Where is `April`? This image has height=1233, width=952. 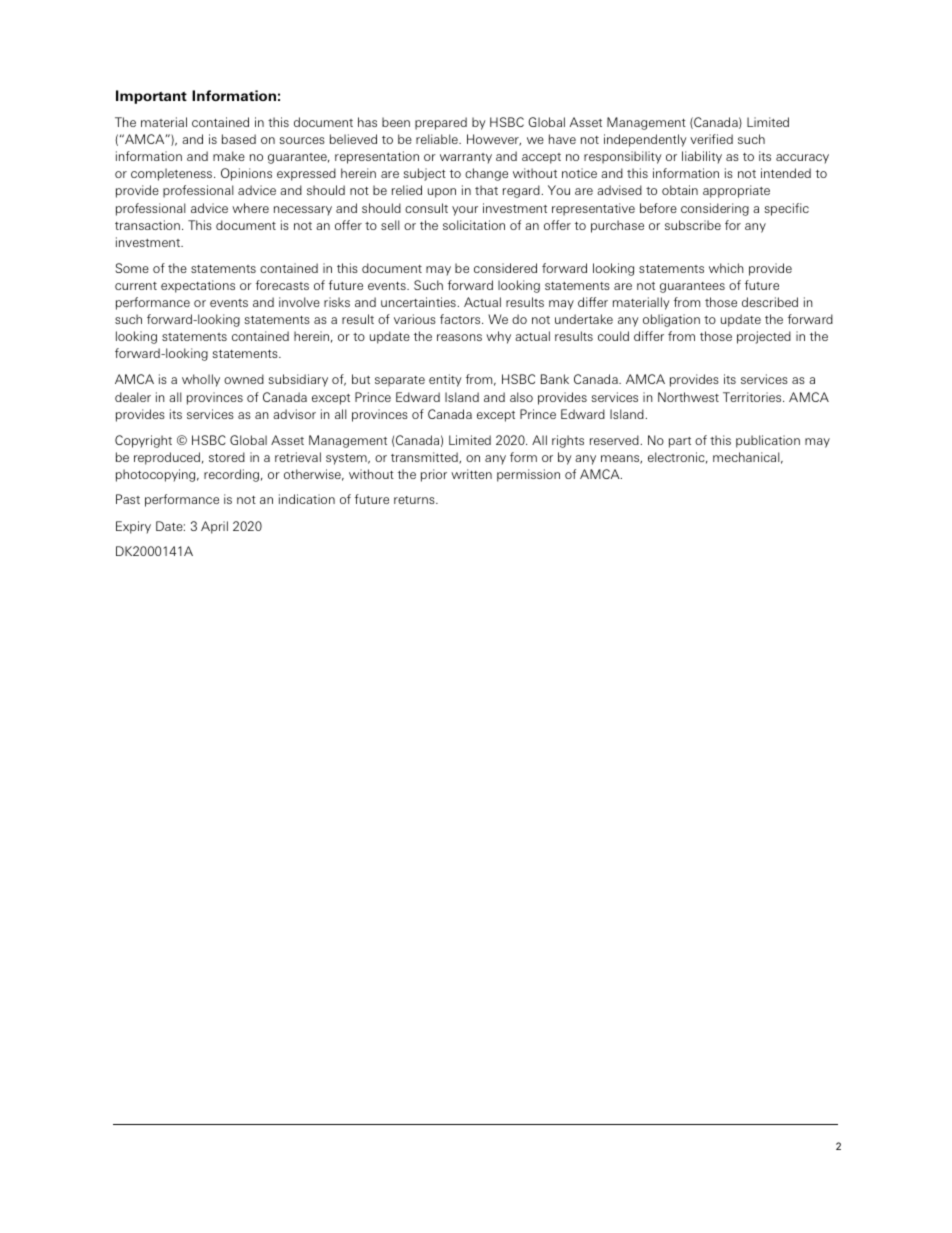 April is located at coordinates (214, 527).
